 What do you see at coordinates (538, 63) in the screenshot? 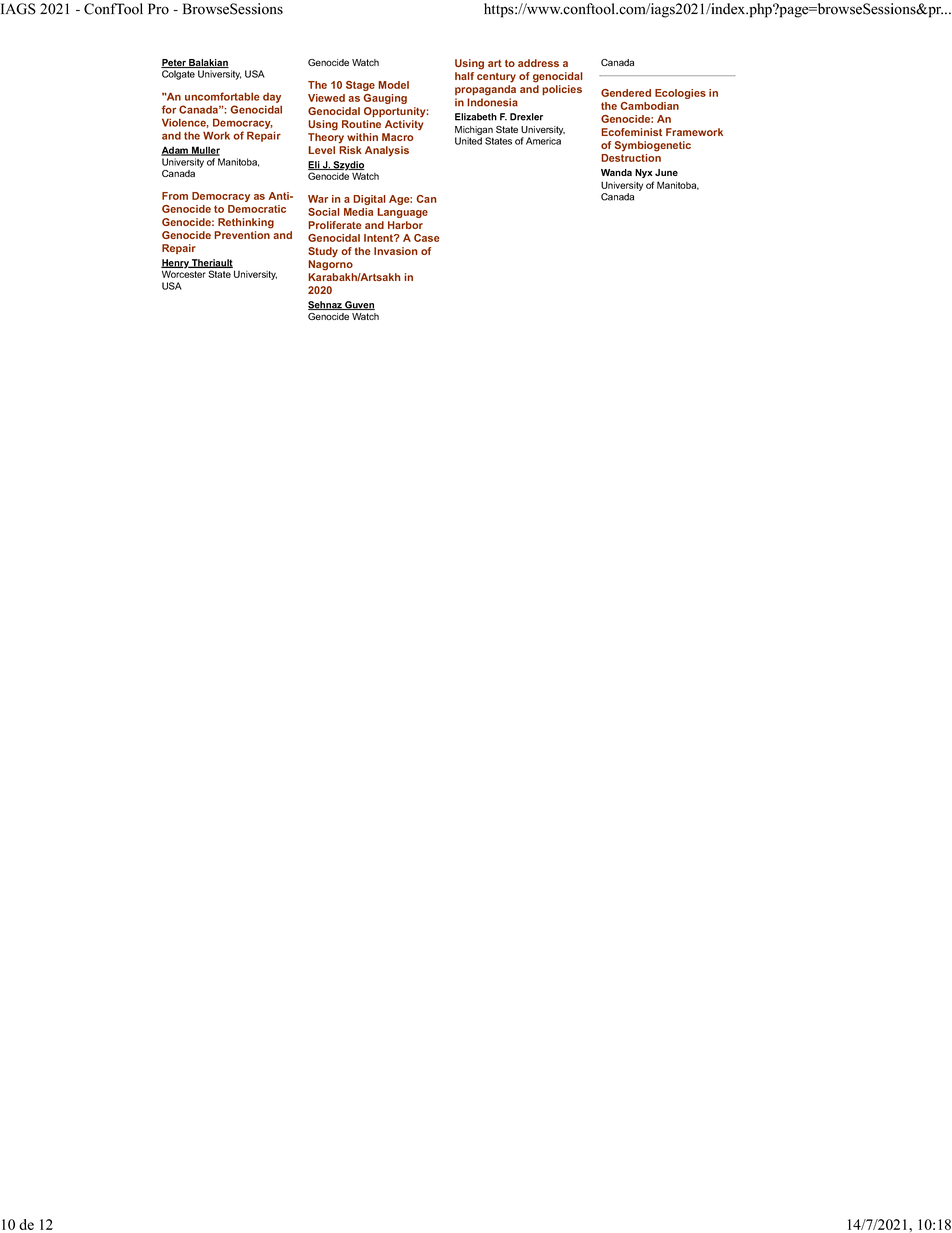
I see `address` at bounding box center [538, 63].
